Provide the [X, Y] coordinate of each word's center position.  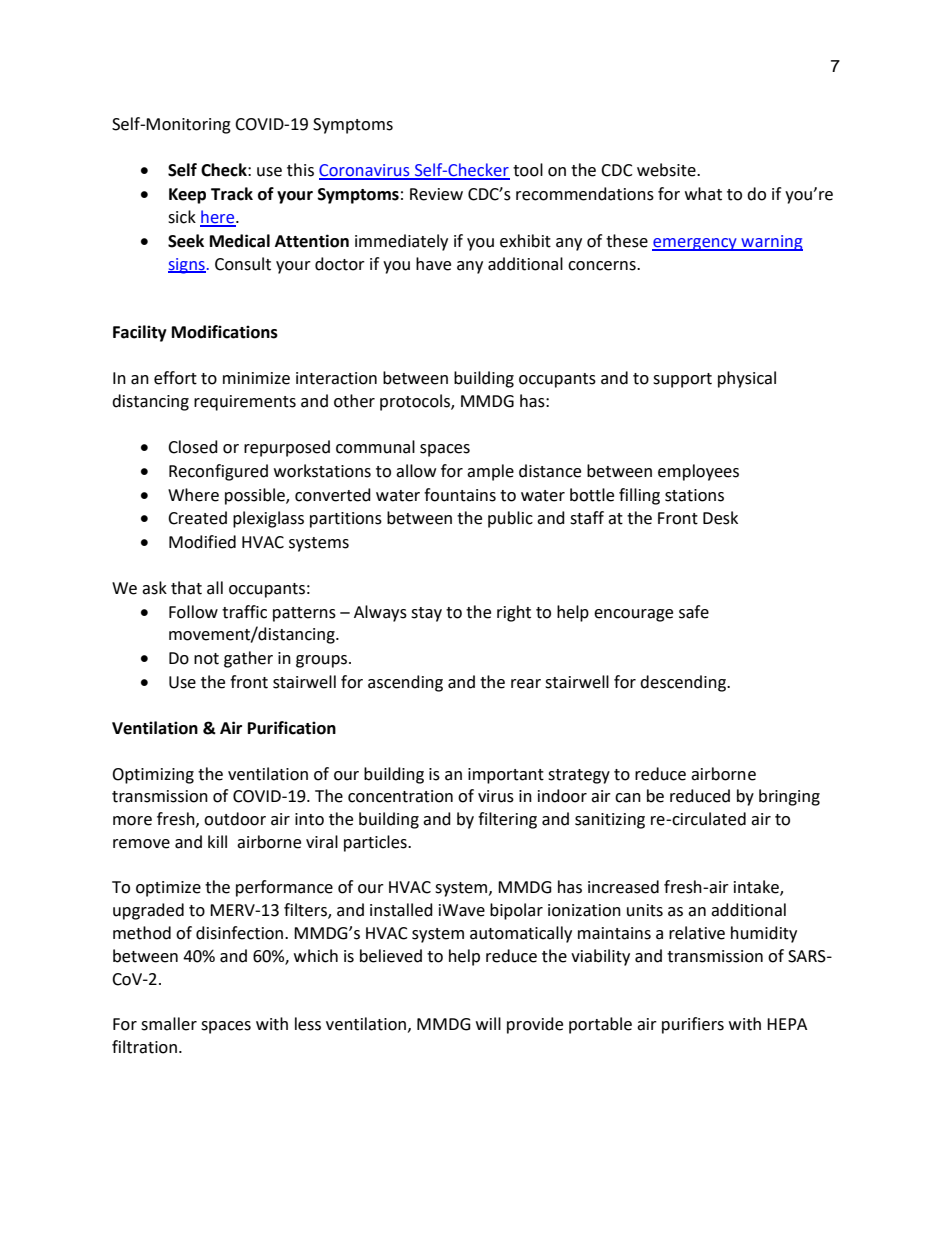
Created [197, 518]
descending [684, 683]
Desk [720, 518]
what [703, 194]
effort [175, 378]
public [510, 519]
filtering [507, 820]
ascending [405, 683]
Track [232, 194]
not [206, 659]
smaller [169, 1024]
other [354, 401]
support [682, 380]
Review [436, 194]
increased [623, 887]
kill [217, 841]
